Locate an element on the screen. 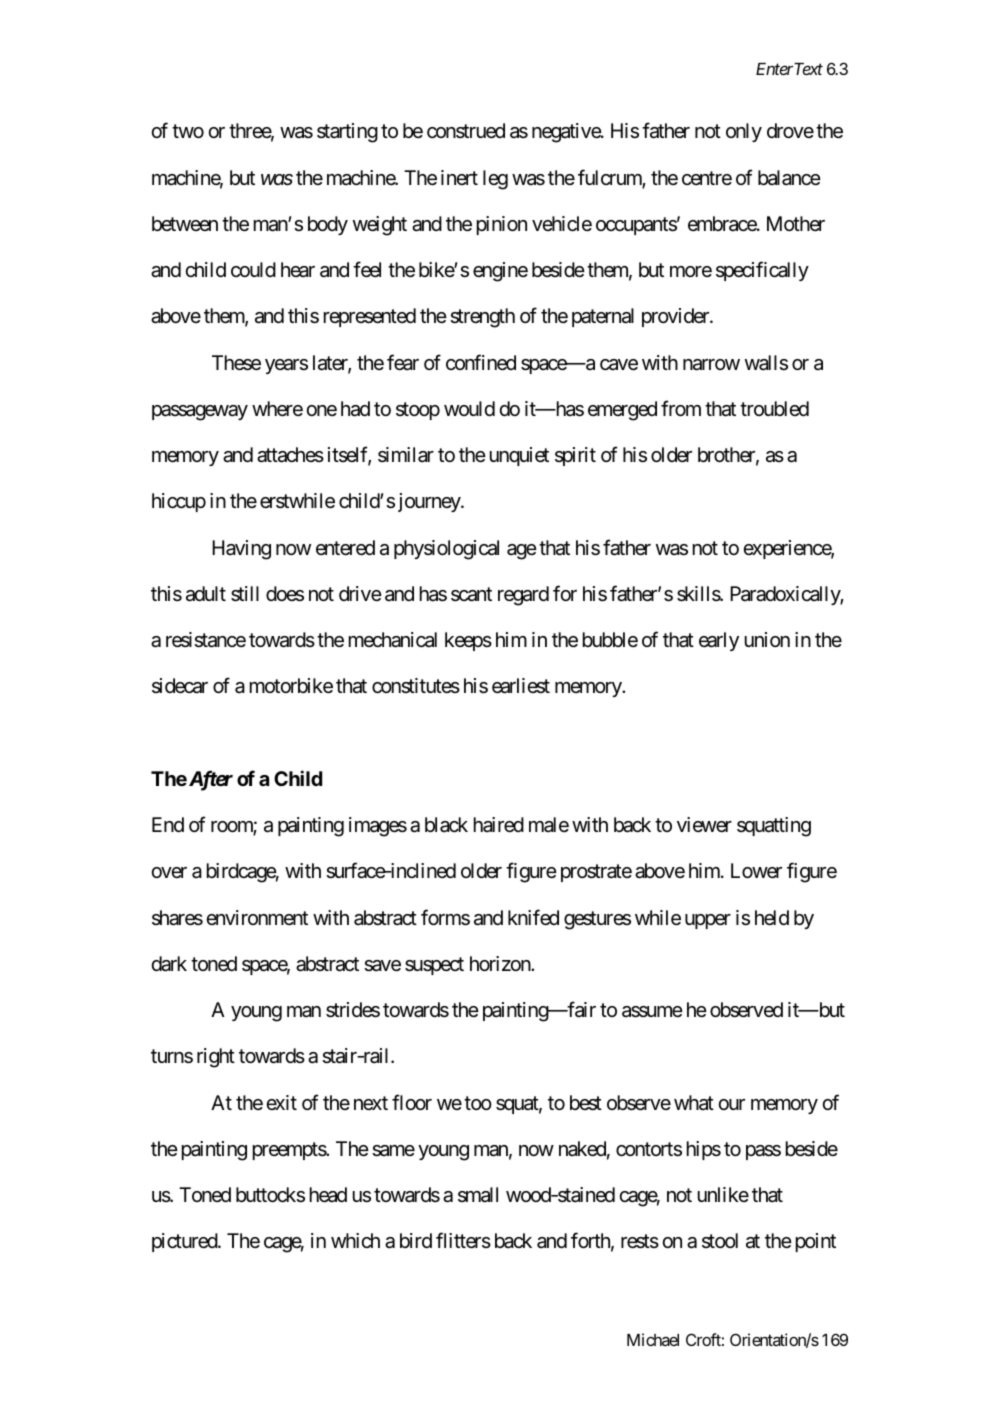 The width and height of the screenshot is (998, 1411). right is located at coordinates (216, 1058).
